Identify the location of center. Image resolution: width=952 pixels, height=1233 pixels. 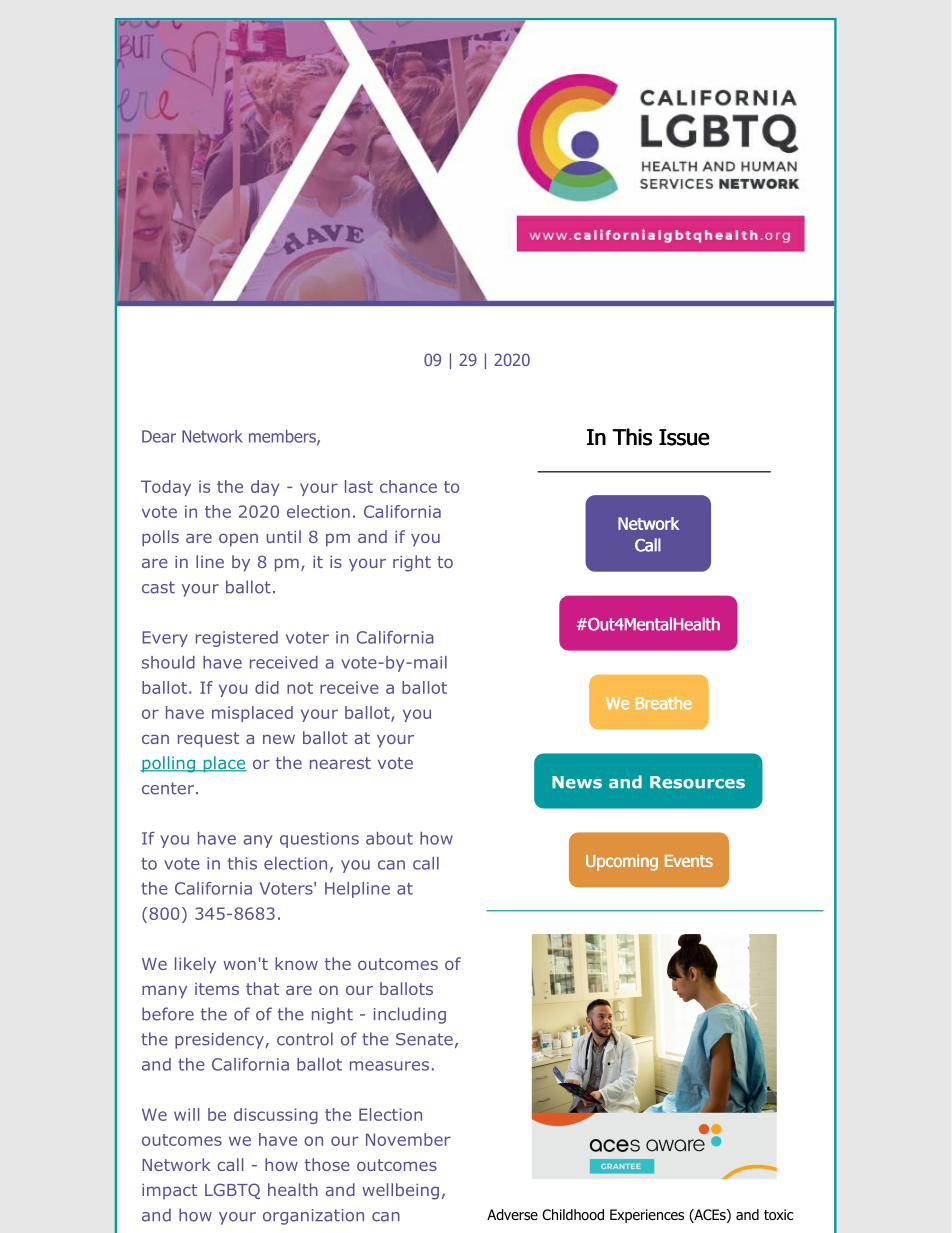
(168, 788).
